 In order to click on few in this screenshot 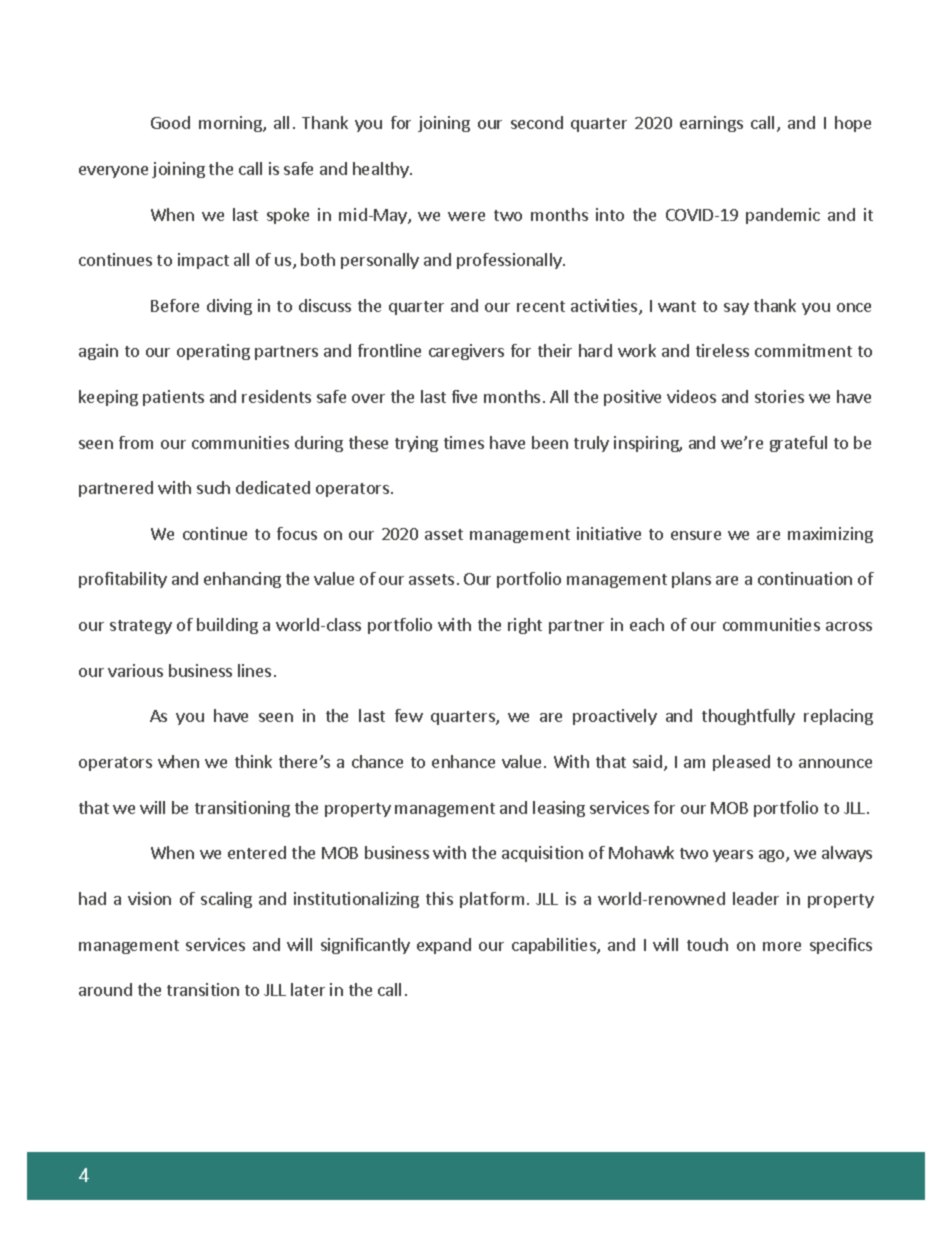, I will do `click(409, 715)`.
